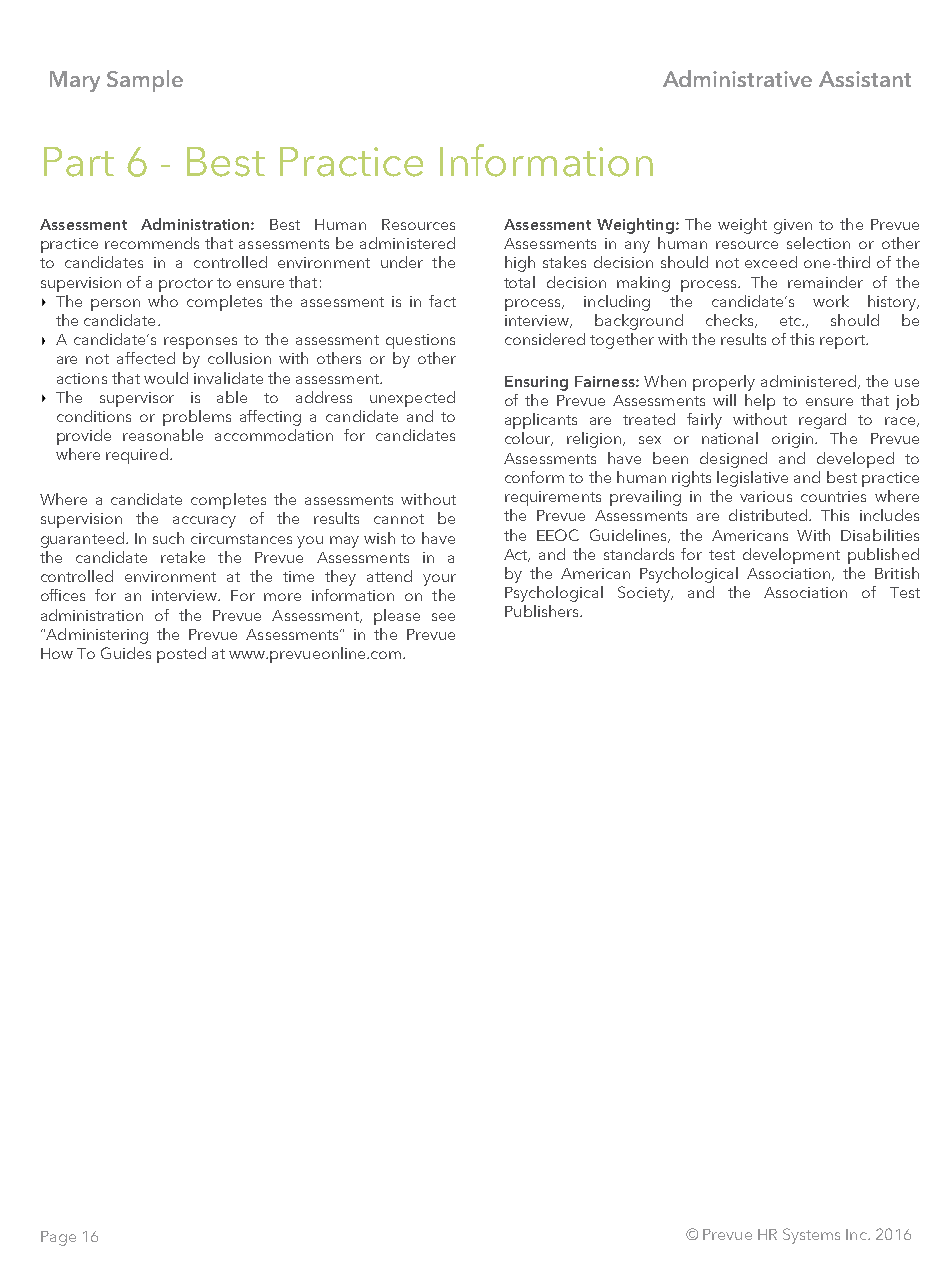  I want to click on posted, so click(181, 655).
